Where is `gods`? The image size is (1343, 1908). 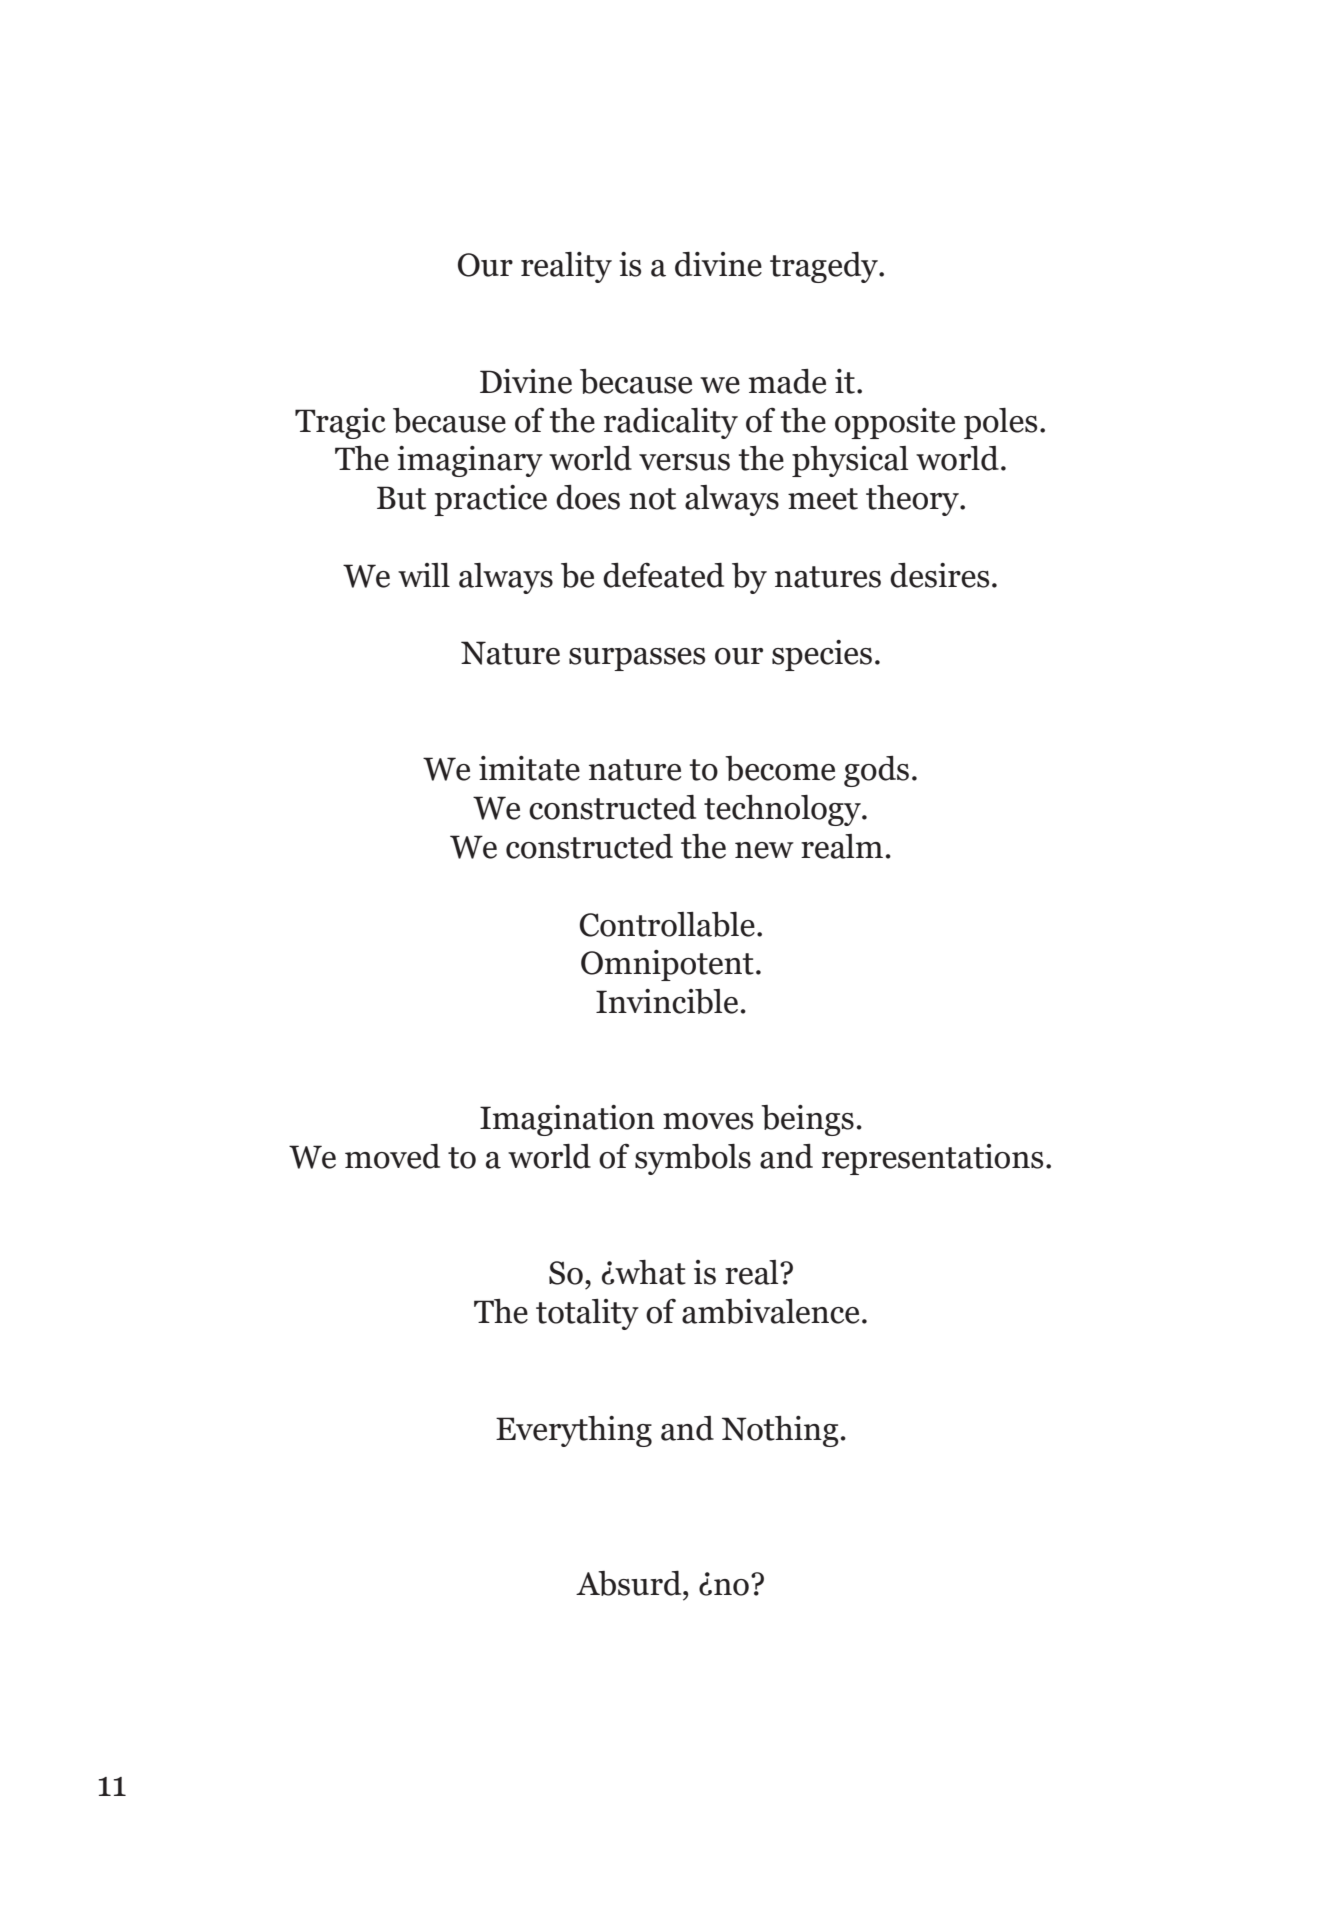
gods is located at coordinates (876, 771).
